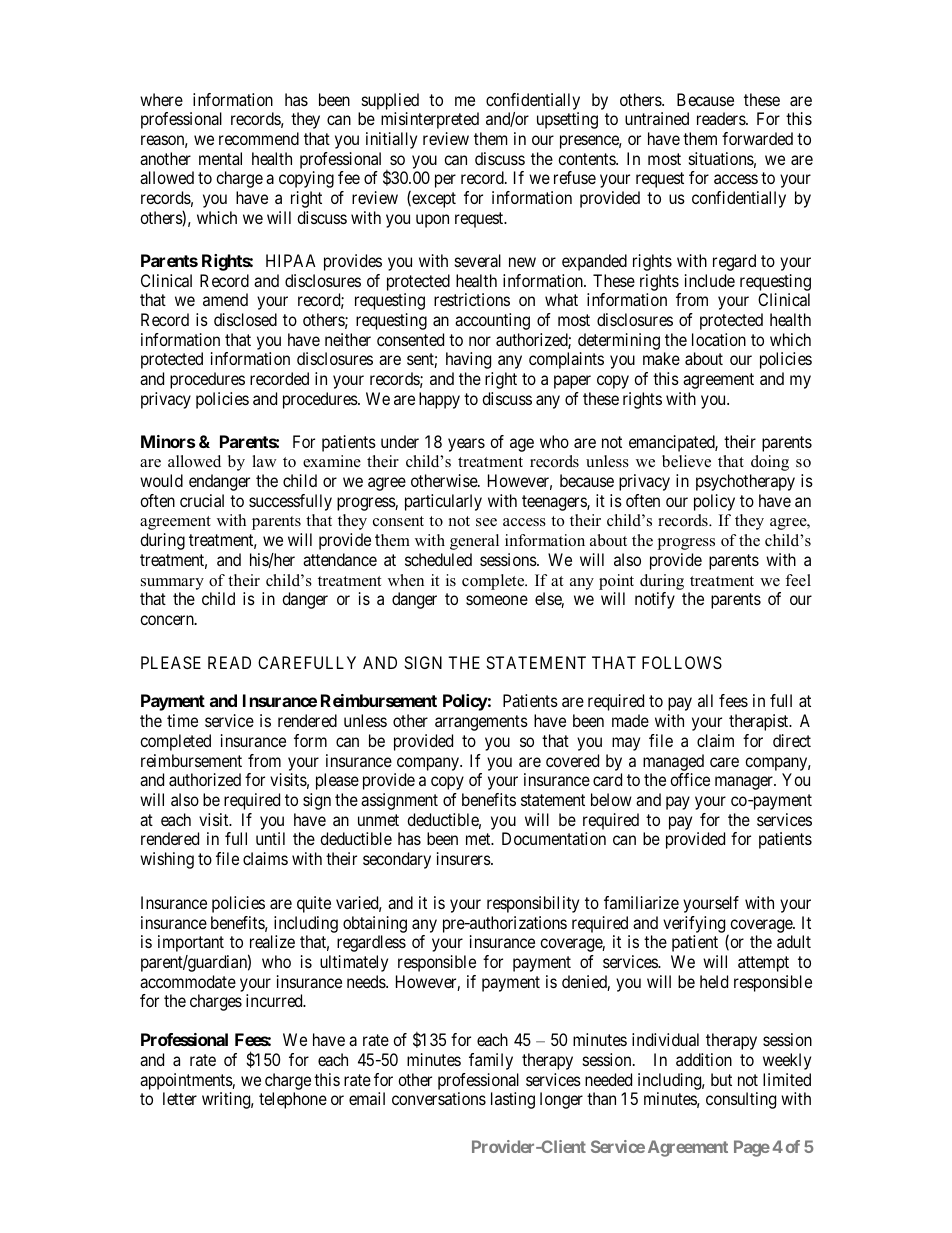 Image resolution: width=952 pixels, height=1233 pixels. Describe the element at coordinates (293, 1100) in the screenshot. I see `telephone` at that location.
